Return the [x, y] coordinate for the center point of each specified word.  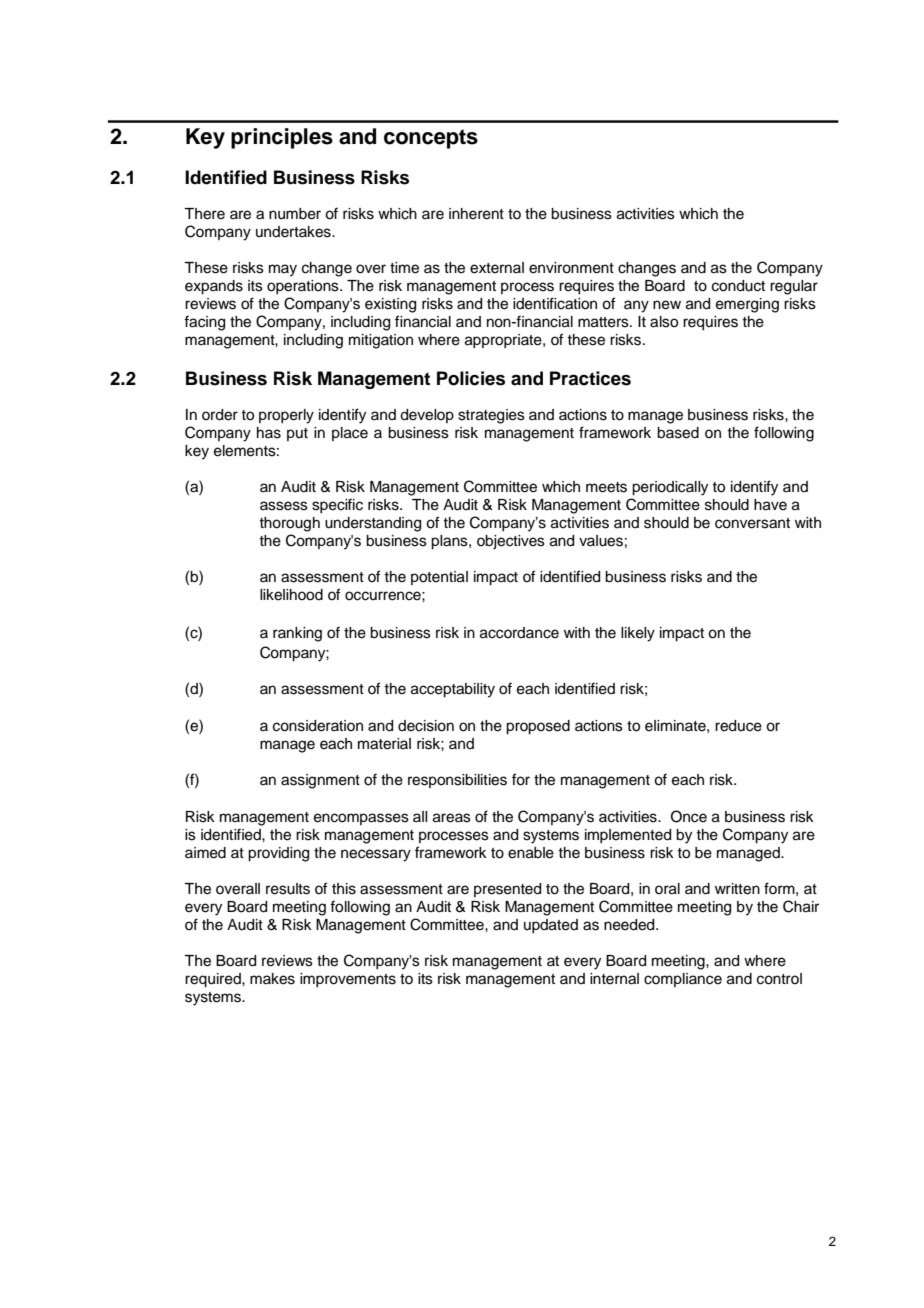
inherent [476, 214]
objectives [511, 542]
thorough [289, 524]
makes [272, 979]
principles [282, 138]
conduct [738, 286]
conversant [752, 523]
